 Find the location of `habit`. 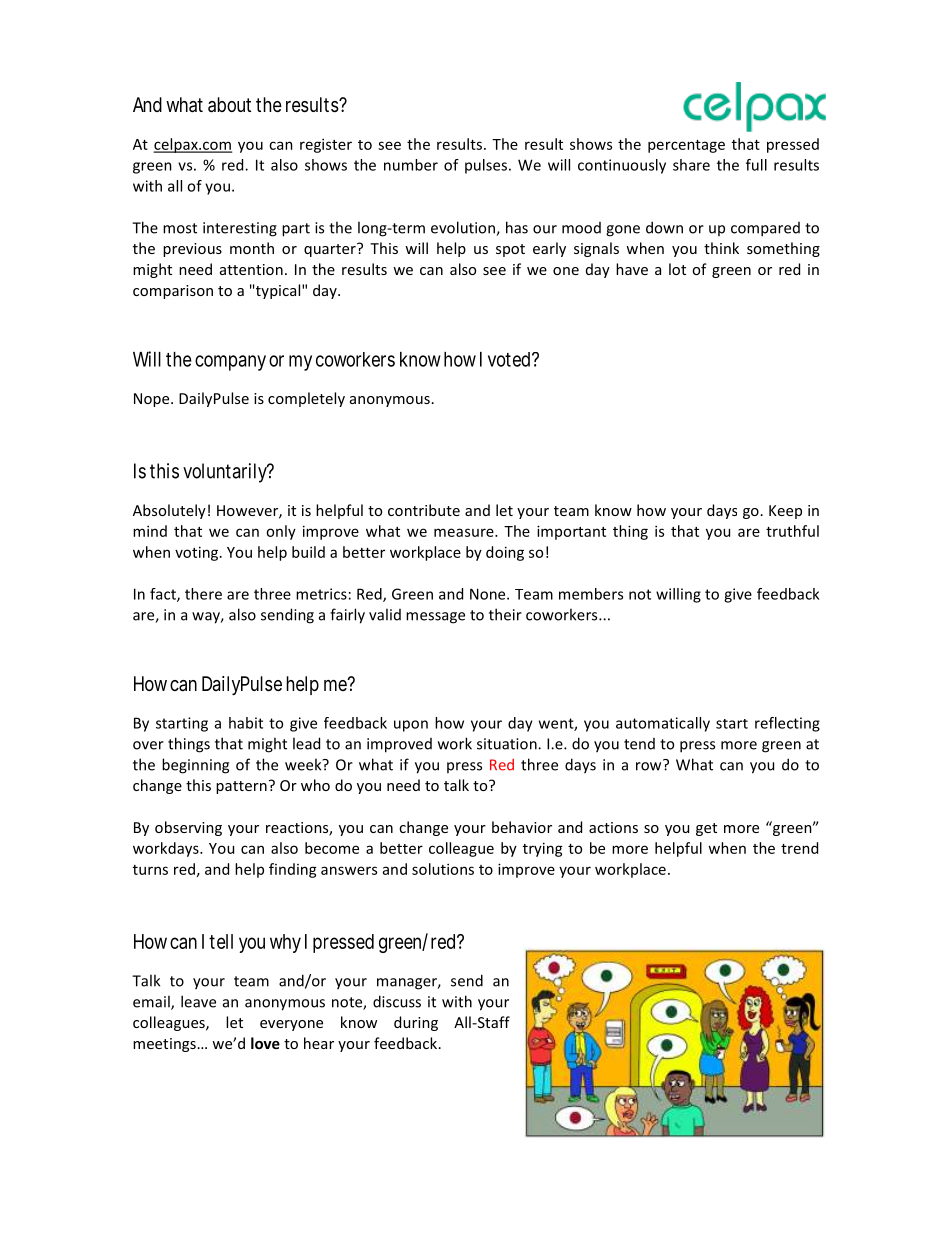

habit is located at coordinates (246, 723).
